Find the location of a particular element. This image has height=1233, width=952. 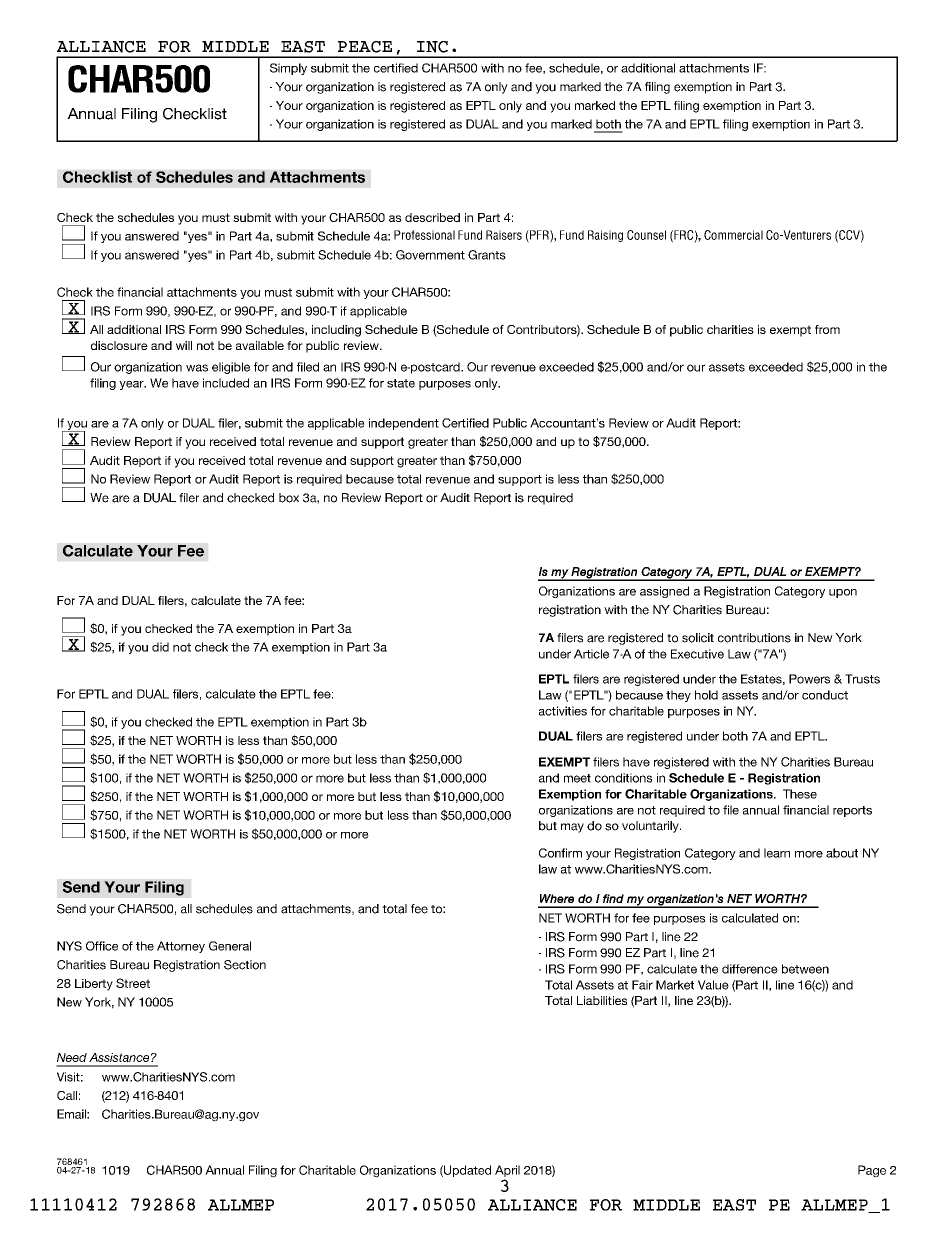

PEACE is located at coordinates (365, 47).
